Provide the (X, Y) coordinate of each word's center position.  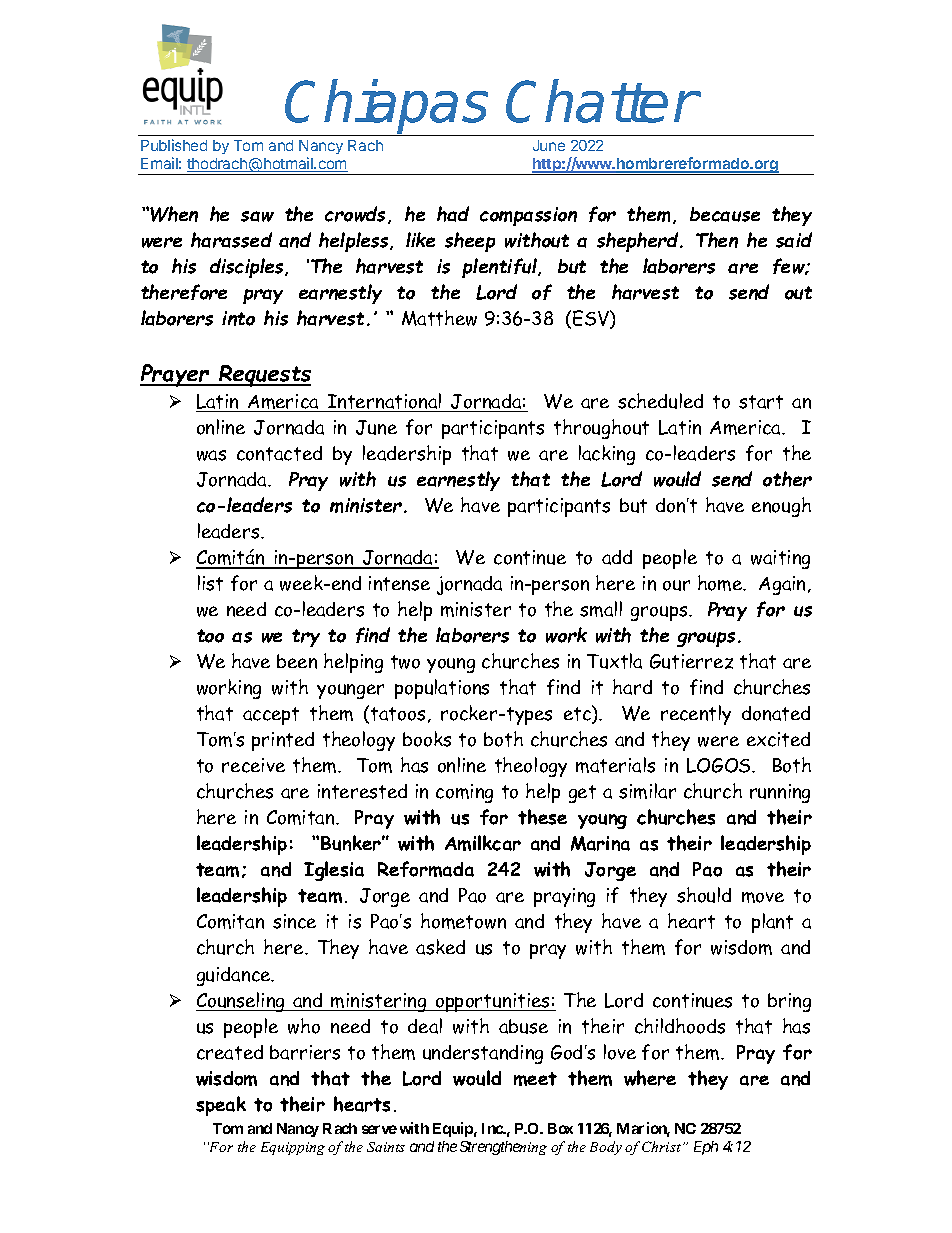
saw (257, 216)
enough (781, 507)
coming (464, 793)
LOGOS (720, 765)
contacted (279, 453)
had (453, 214)
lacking (607, 455)
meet (535, 1079)
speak (221, 1106)
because (725, 214)
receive (253, 765)
